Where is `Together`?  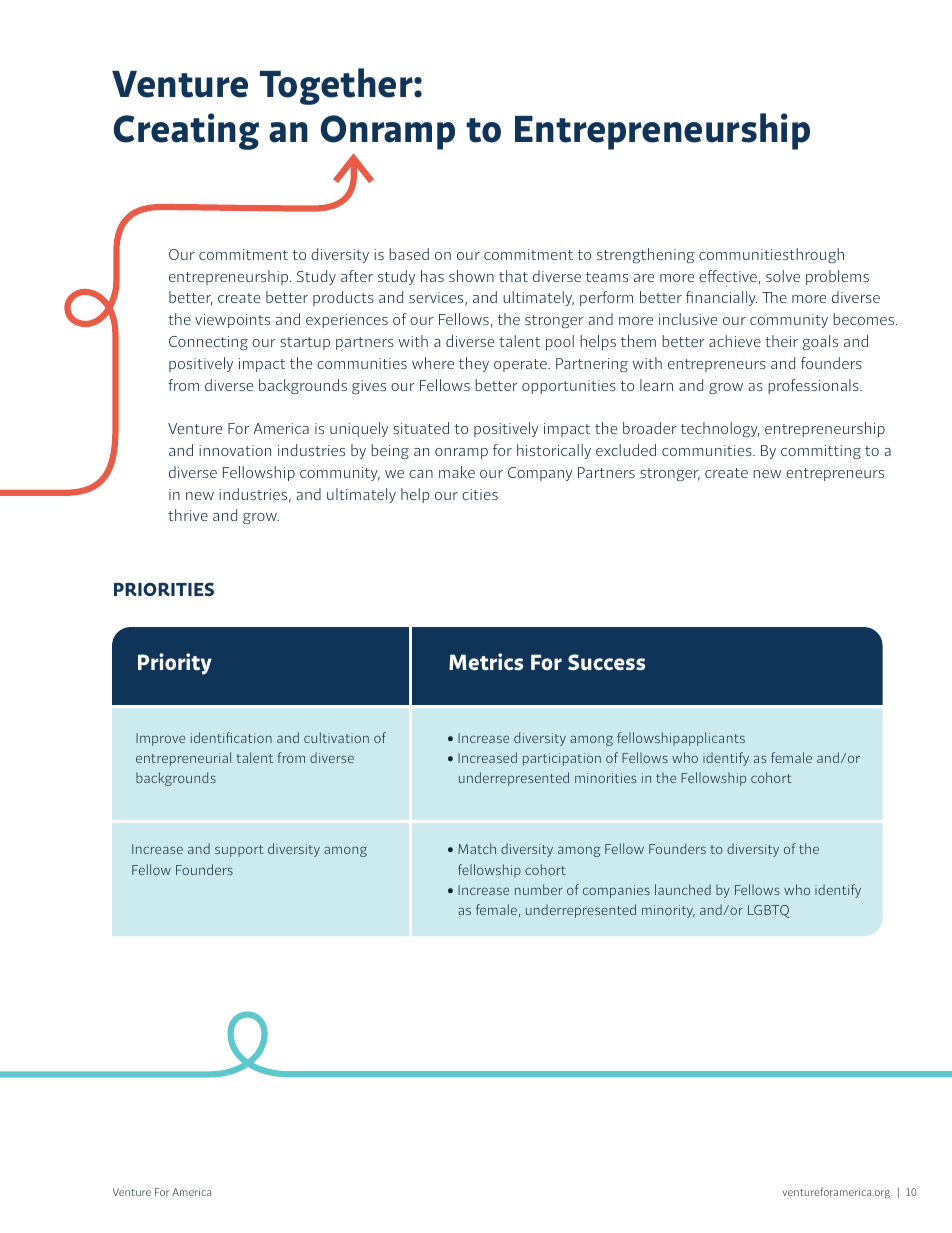 Together is located at coordinates (337, 86).
